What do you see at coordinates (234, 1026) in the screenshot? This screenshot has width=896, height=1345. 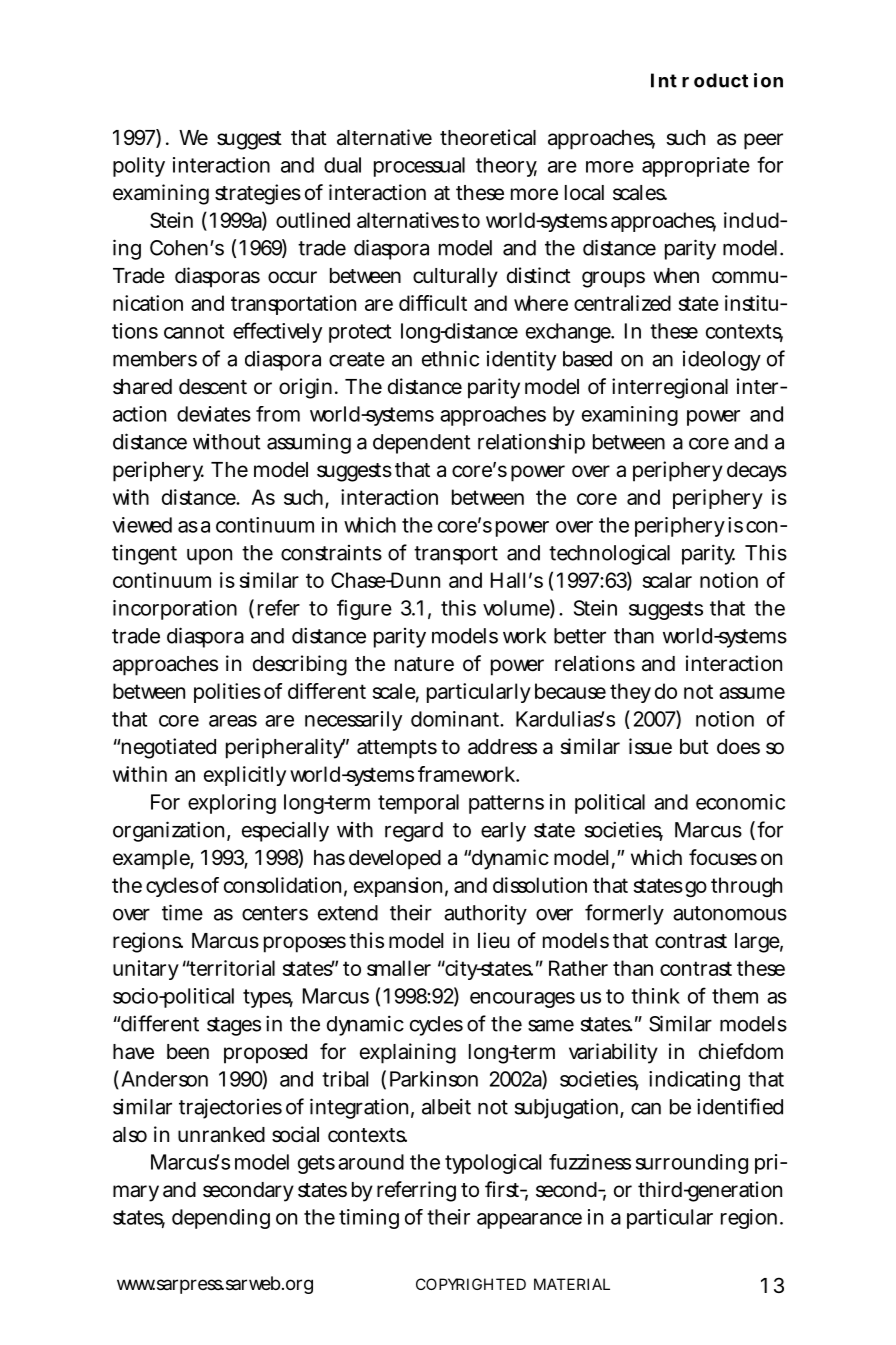 I see `stages` at bounding box center [234, 1026].
